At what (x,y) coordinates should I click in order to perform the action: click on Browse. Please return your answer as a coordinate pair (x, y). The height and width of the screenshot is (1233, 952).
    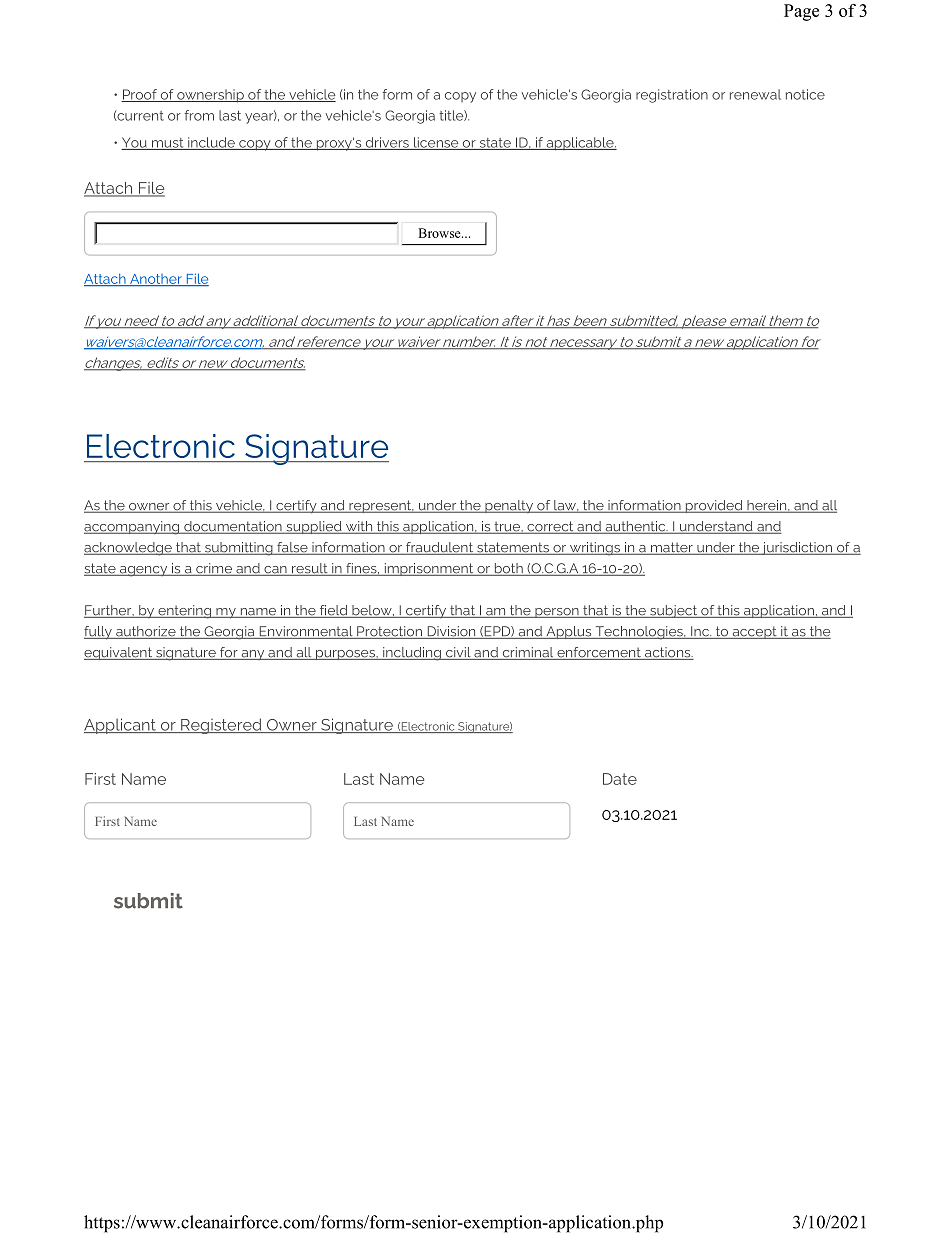
    Looking at the image, I should click on (440, 233).
